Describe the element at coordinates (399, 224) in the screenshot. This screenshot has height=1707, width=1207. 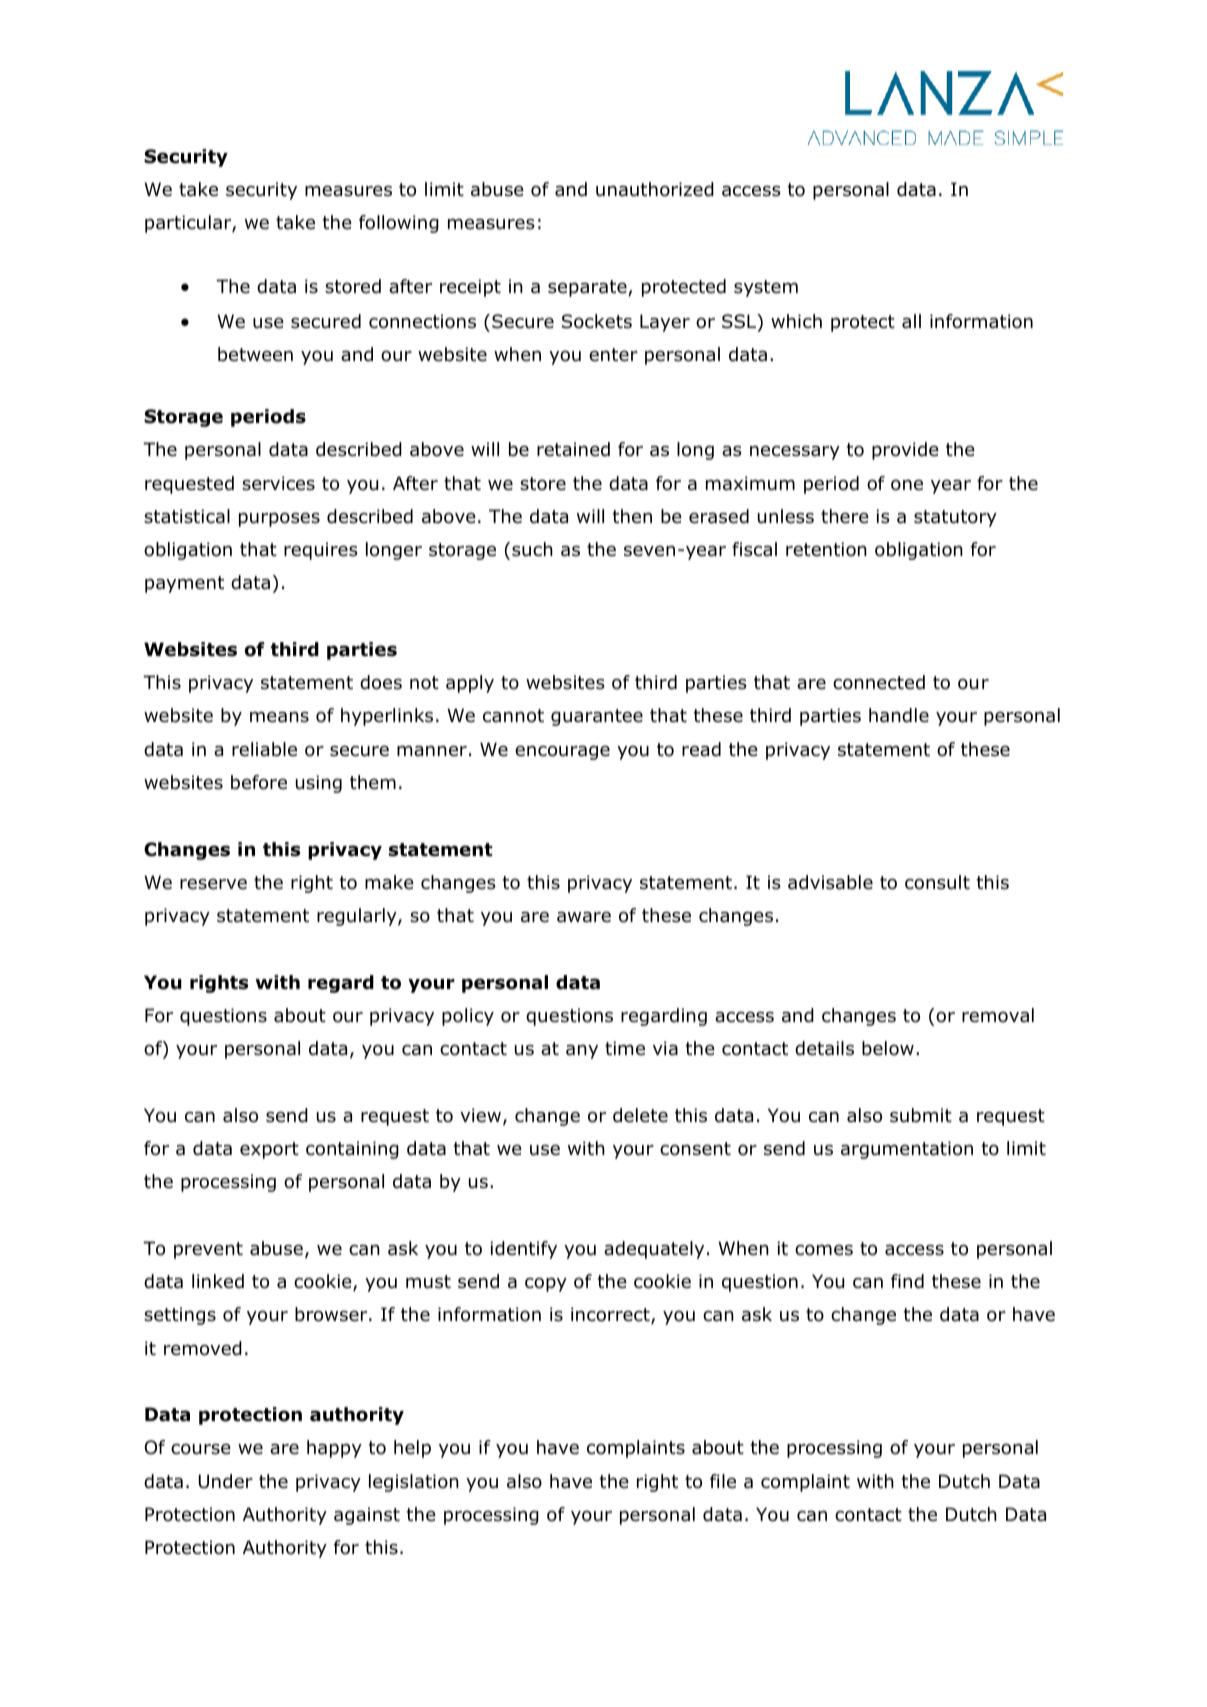
I see `following` at that location.
